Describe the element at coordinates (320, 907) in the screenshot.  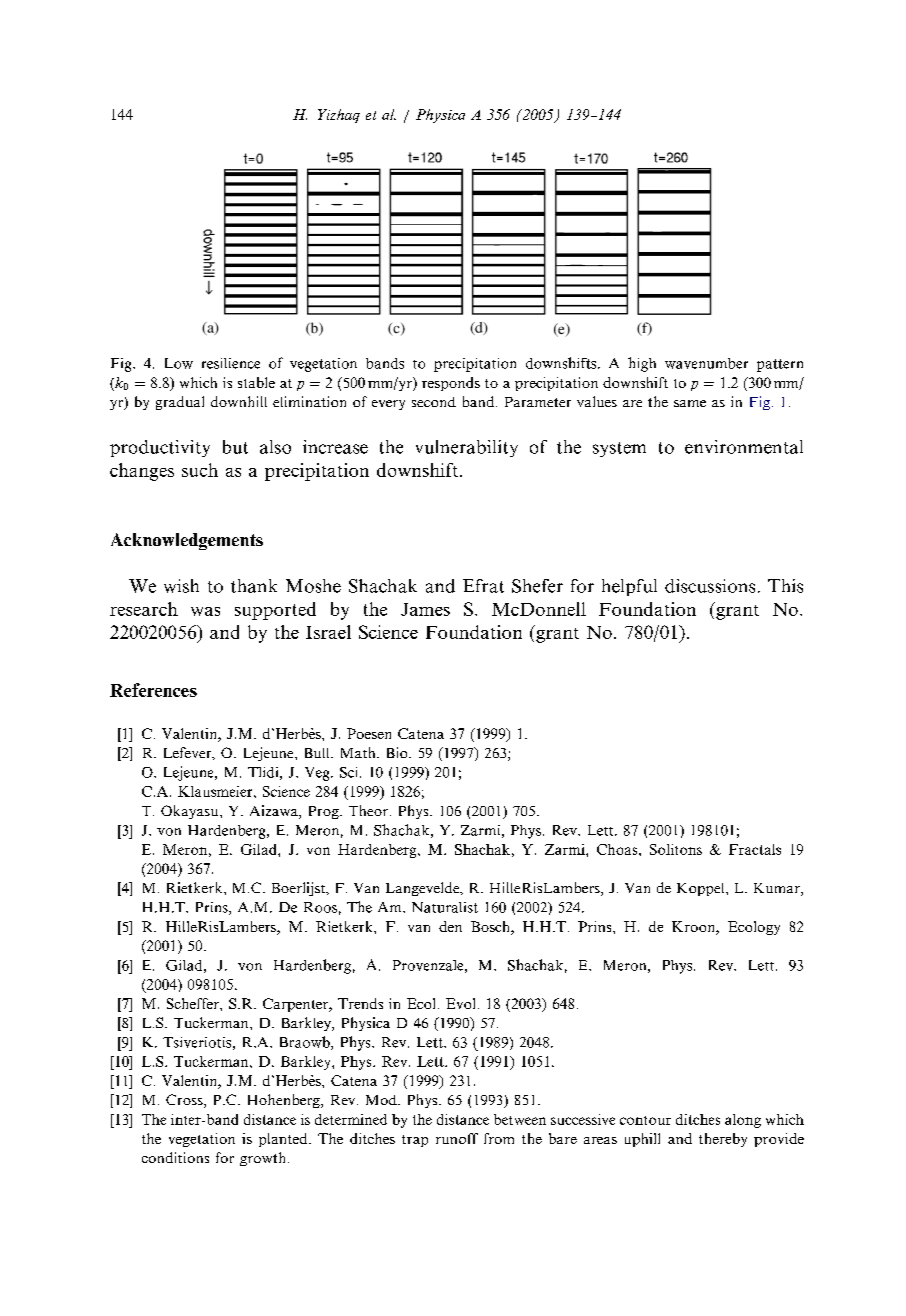
I see `Roos` at that location.
